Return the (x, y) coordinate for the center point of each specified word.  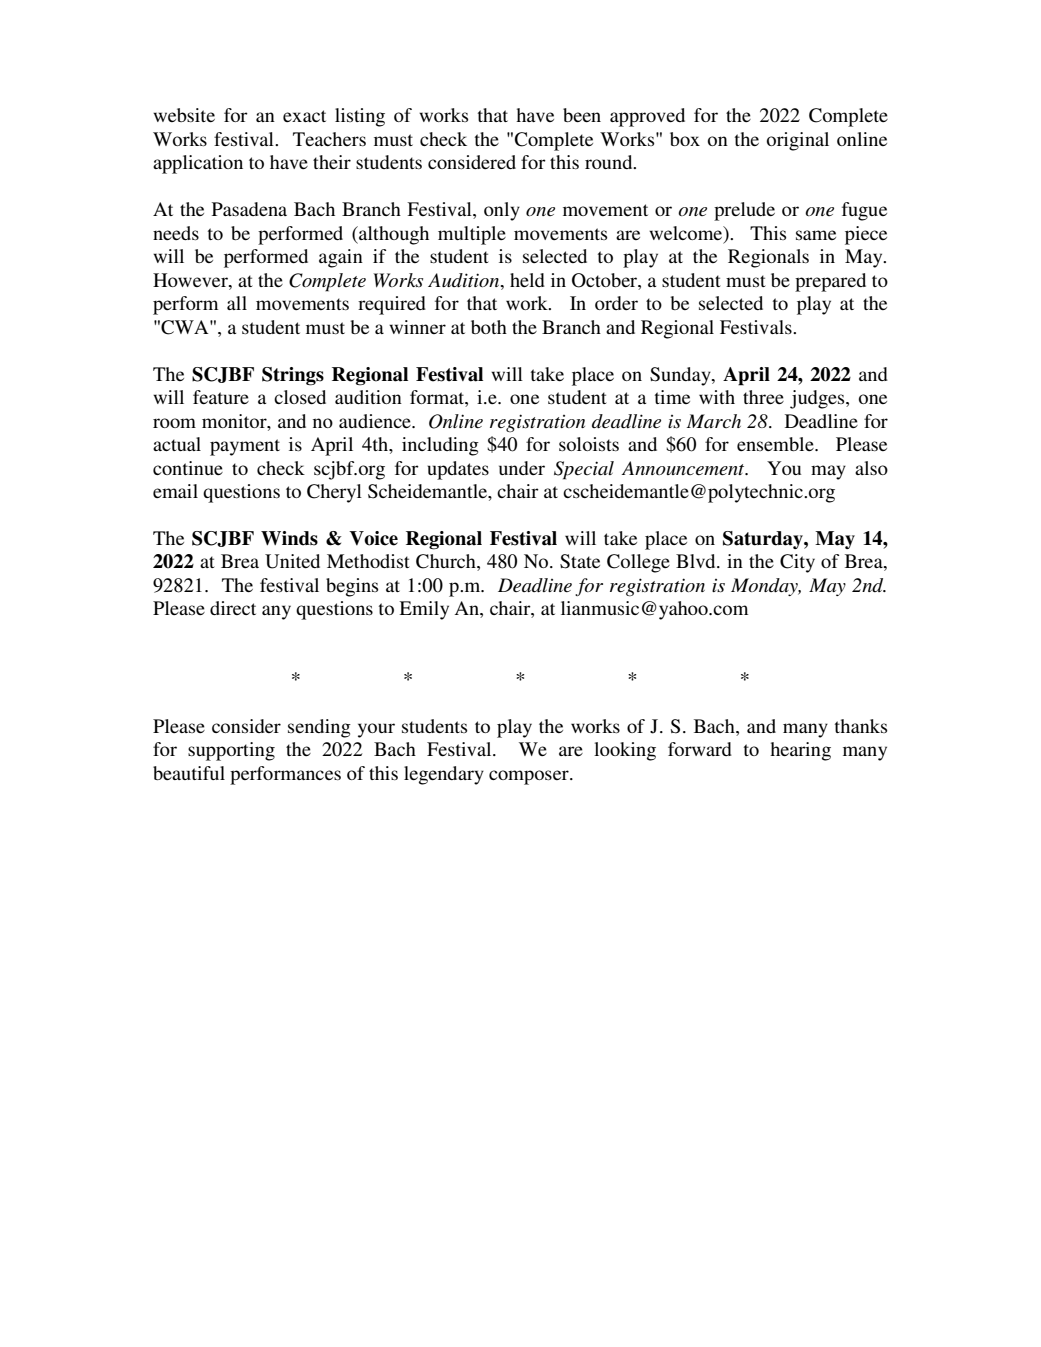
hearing (800, 751)
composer (530, 777)
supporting (231, 751)
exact (304, 116)
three (763, 397)
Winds (289, 538)
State (580, 561)
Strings (293, 376)
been (582, 115)
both (489, 327)
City (797, 563)
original (798, 141)
